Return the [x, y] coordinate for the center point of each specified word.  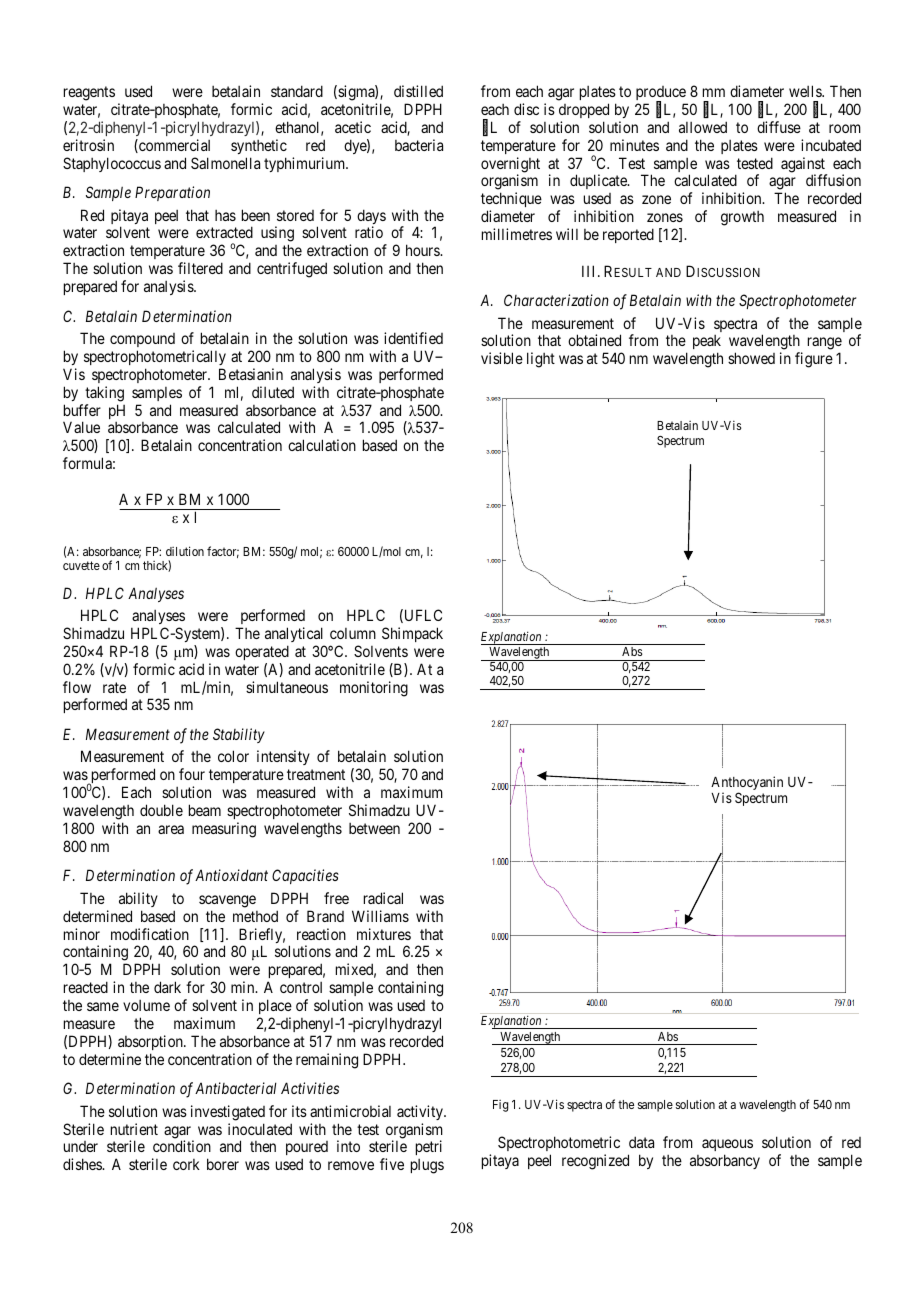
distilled [418, 91]
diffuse [779, 127]
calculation [322, 445]
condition [182, 1146]
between [374, 828]
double [161, 810]
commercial [173, 146]
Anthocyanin [747, 784]
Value [81, 427]
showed [751, 358]
